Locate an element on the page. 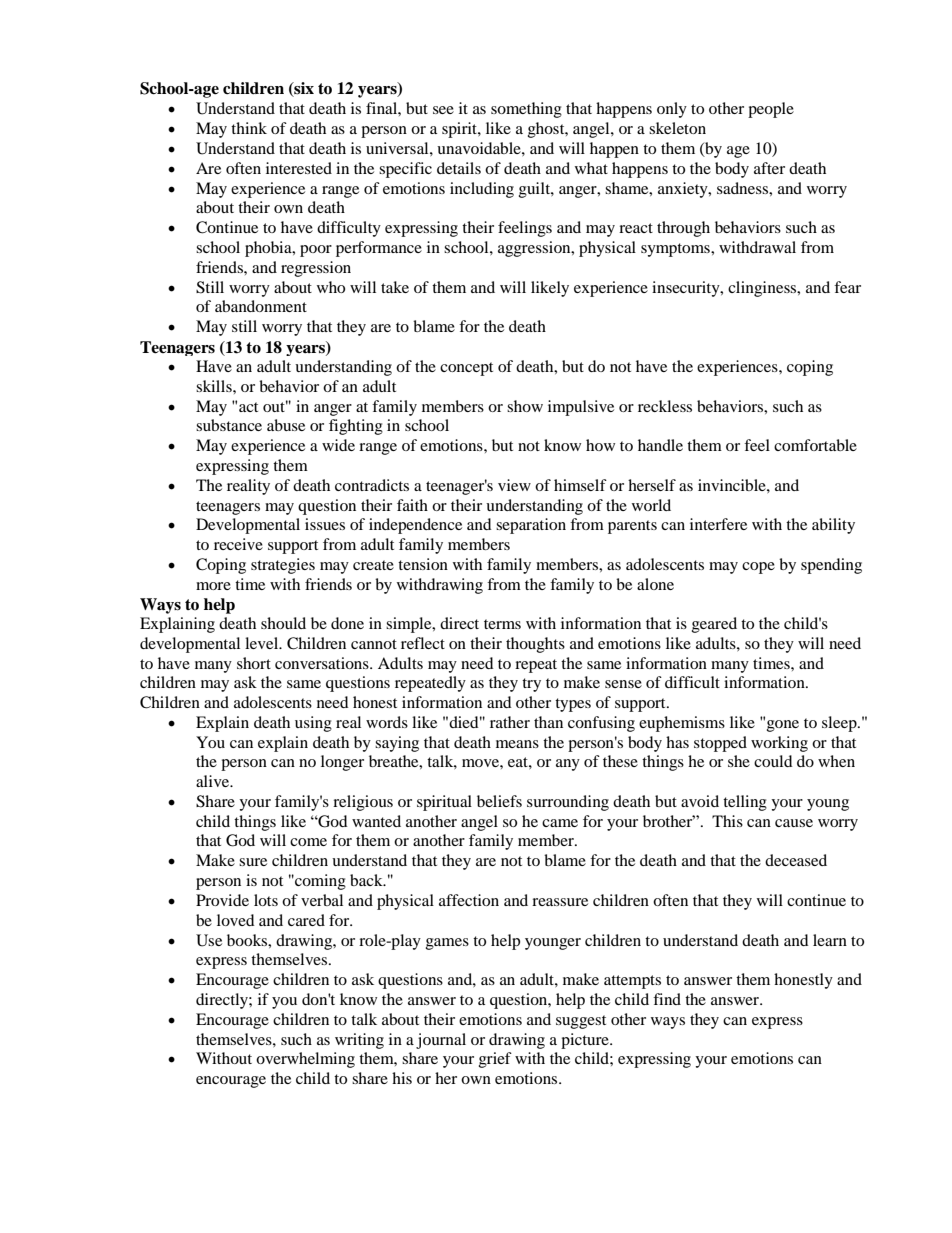  overwhelming is located at coordinates (305, 1060).
